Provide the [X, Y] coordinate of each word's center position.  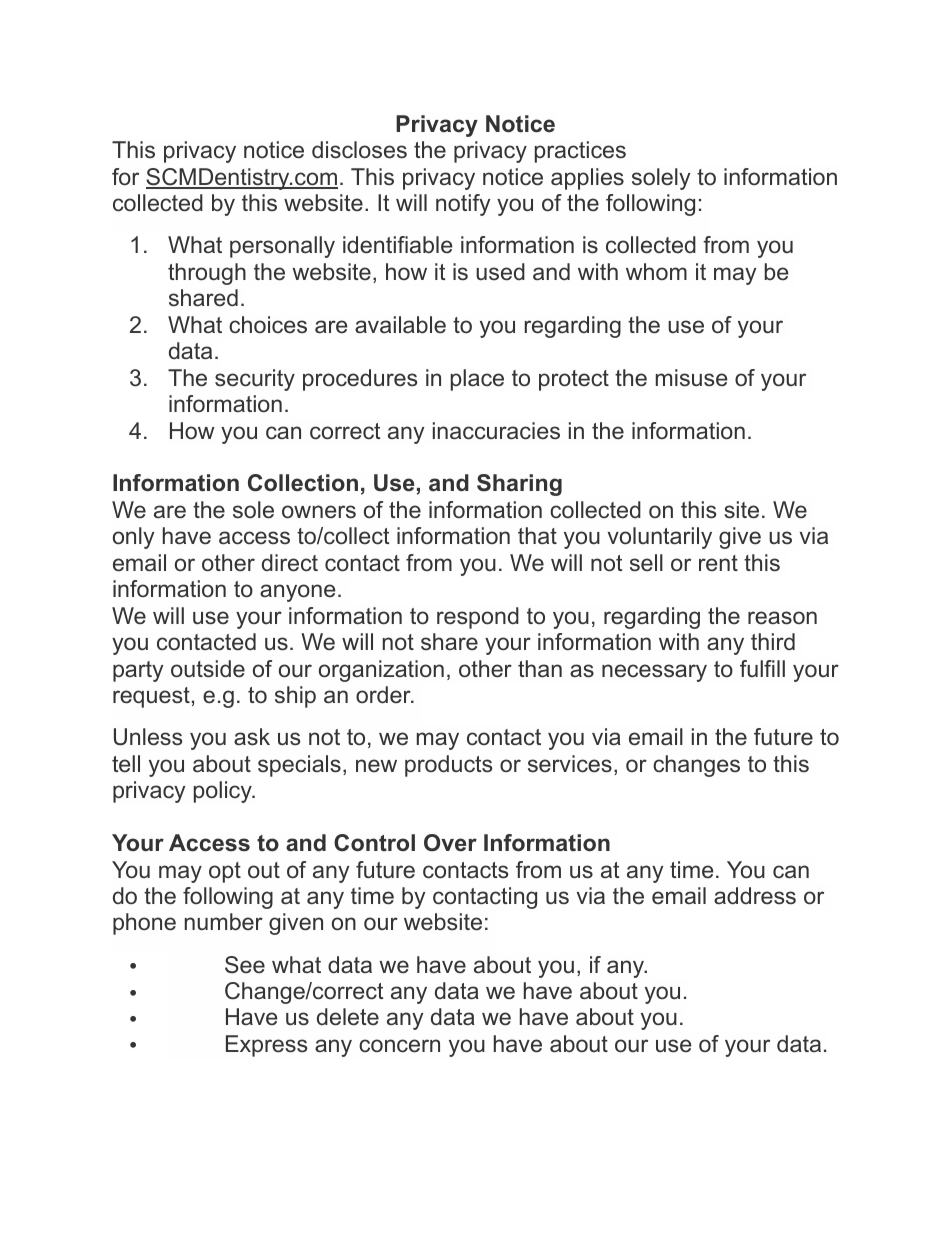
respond [478, 618]
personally [282, 247]
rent [718, 563]
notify [463, 205]
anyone [297, 593]
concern [399, 1046]
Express [266, 1046]
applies [587, 179]
